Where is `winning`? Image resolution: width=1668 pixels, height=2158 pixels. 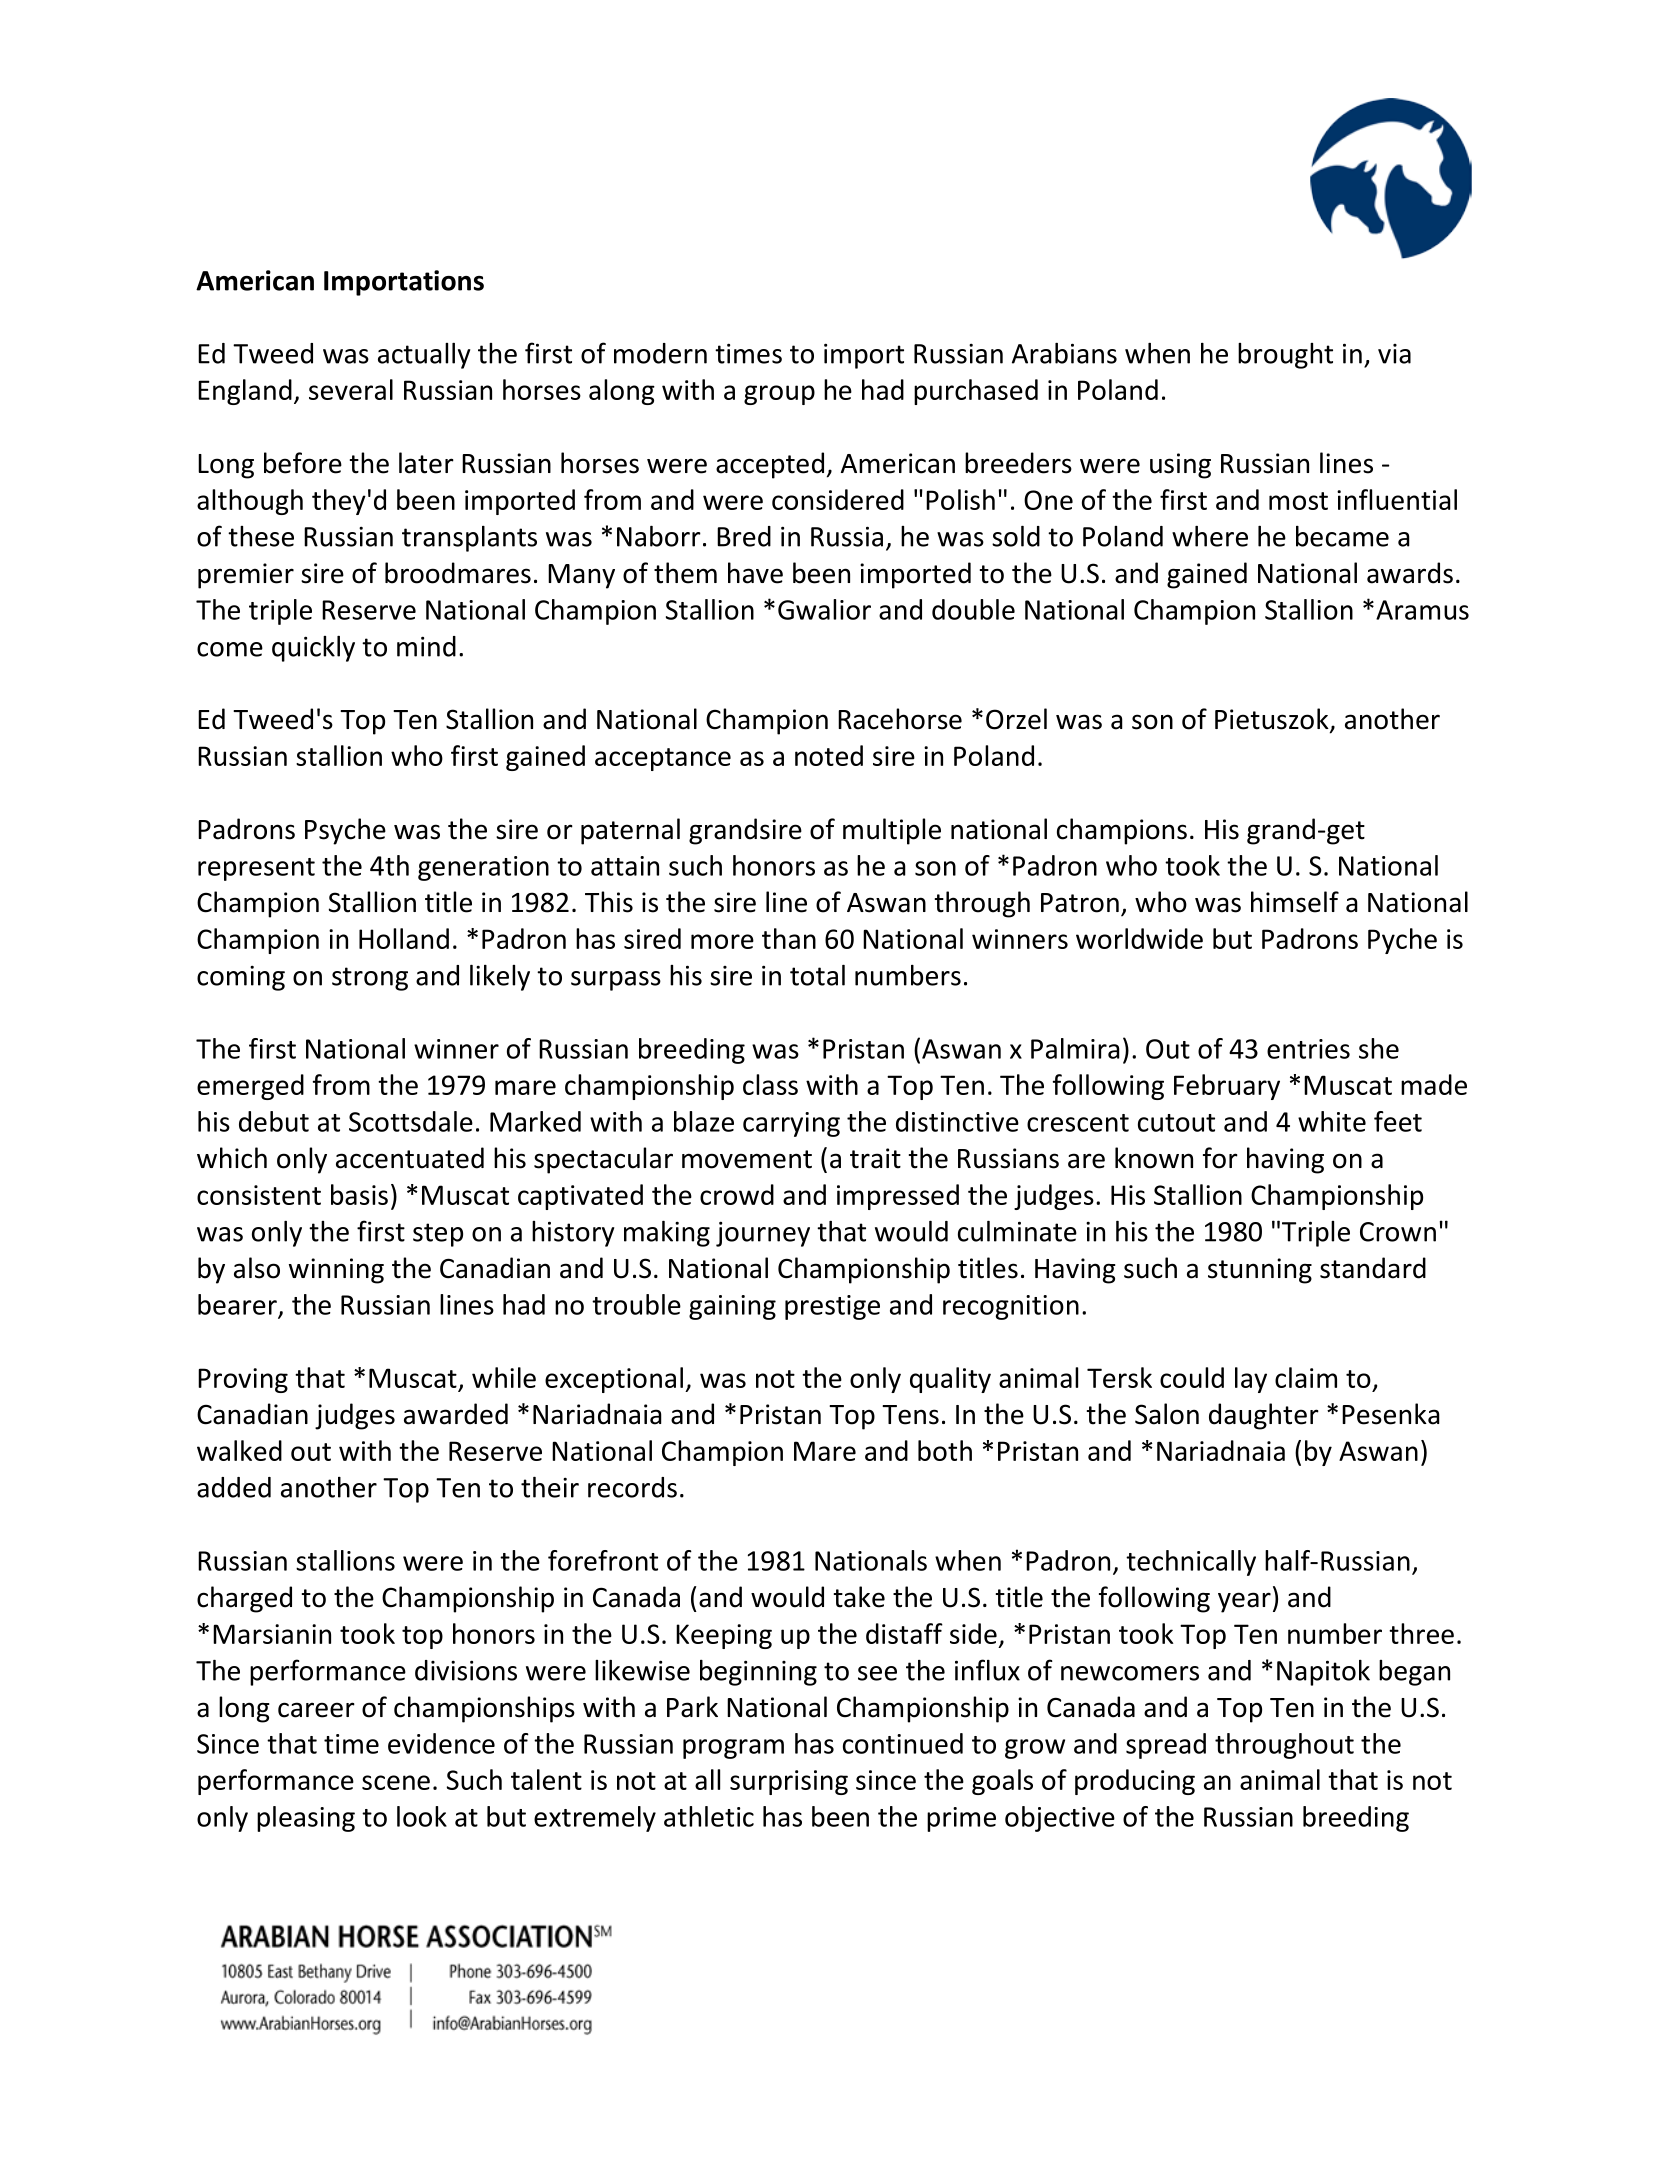
winning is located at coordinates (336, 1271).
